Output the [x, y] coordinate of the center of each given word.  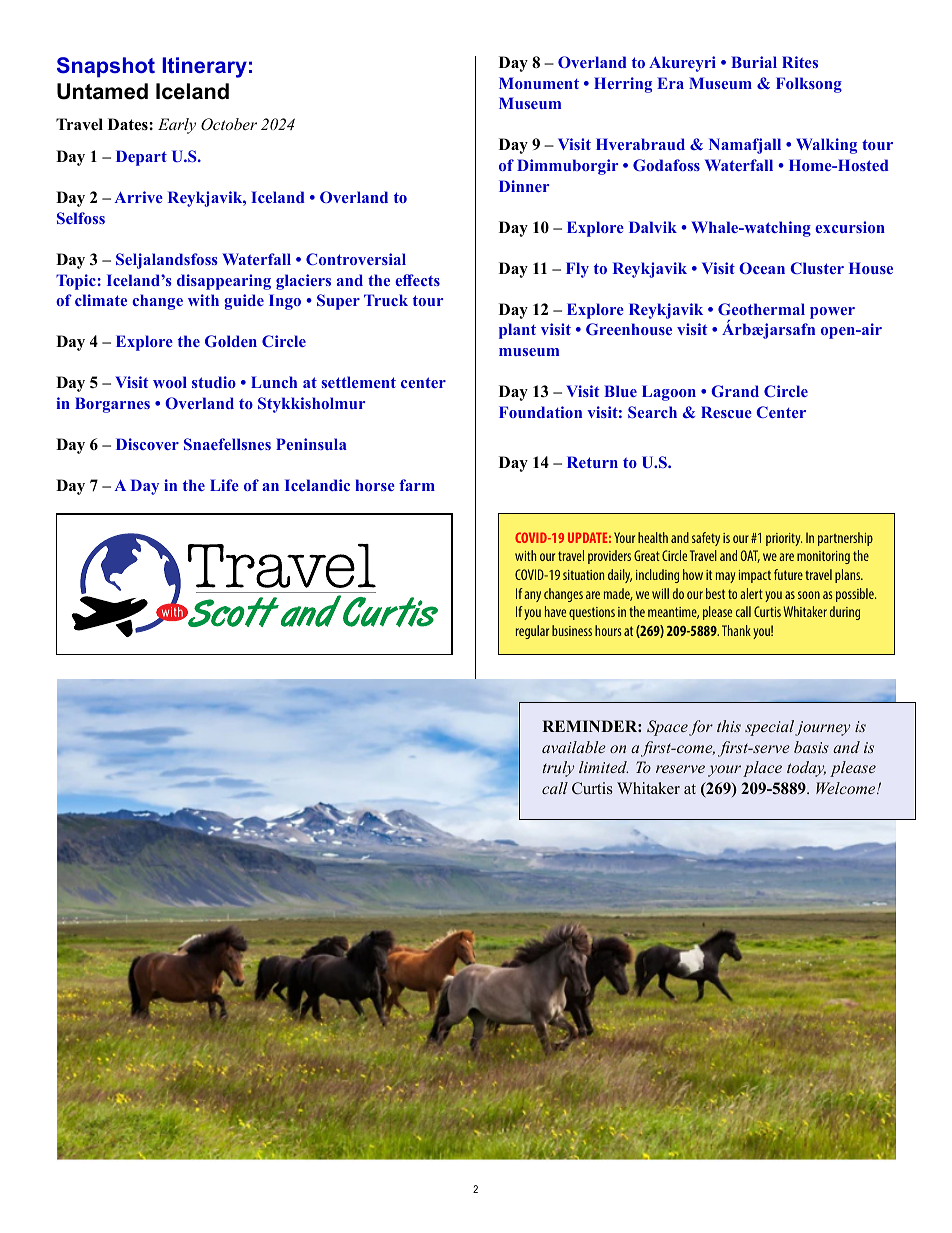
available [574, 747]
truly [558, 769]
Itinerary [204, 67]
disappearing [224, 282]
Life [224, 485]
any [532, 596]
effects [417, 280]
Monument [539, 83]
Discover [147, 444]
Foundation [540, 412]
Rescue [726, 412]
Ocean [762, 268]
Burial [754, 62]
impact [755, 576]
